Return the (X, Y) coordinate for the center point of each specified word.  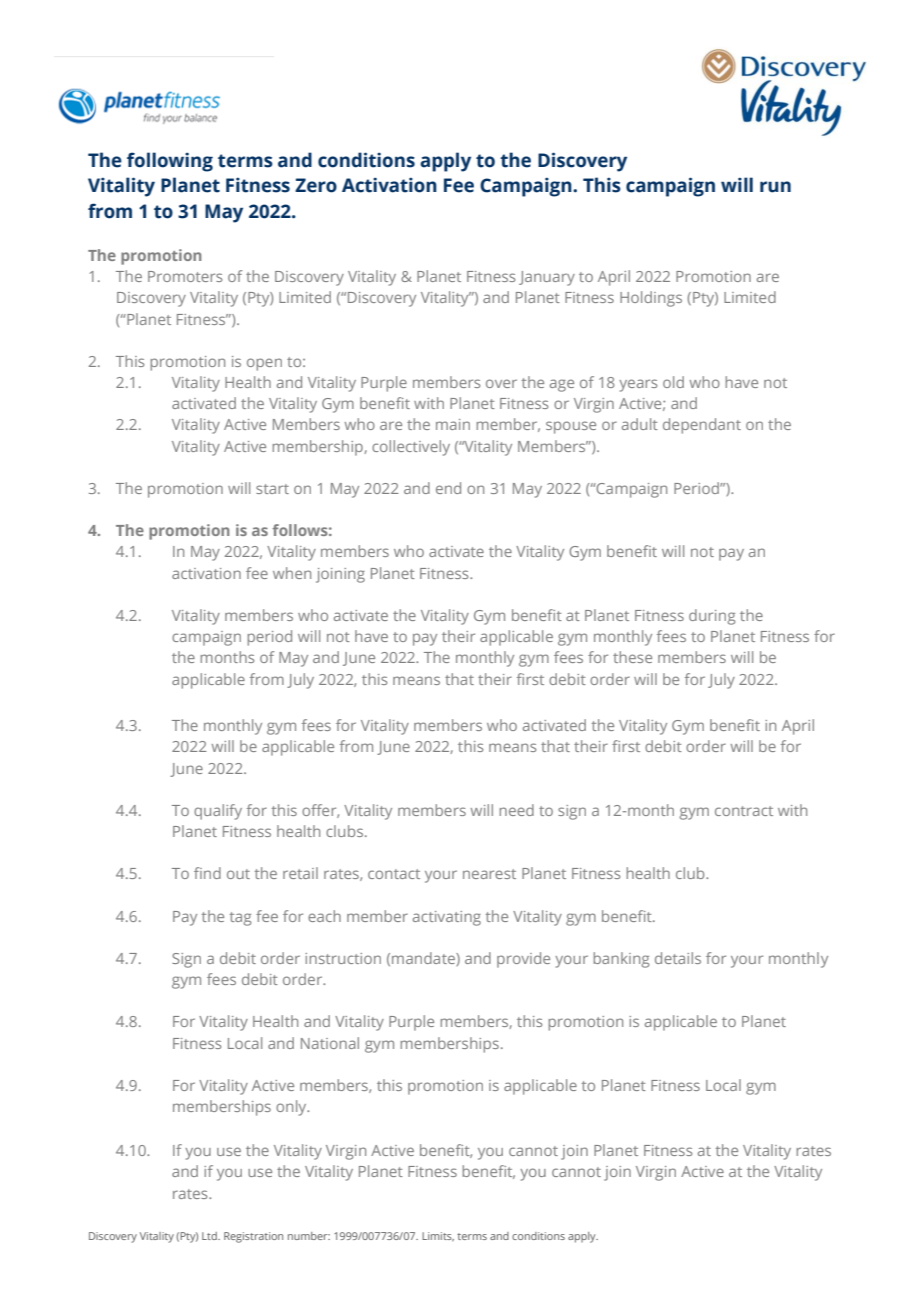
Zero (316, 185)
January (547, 278)
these (632, 657)
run (775, 187)
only (292, 1108)
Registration (253, 1237)
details (678, 958)
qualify (218, 812)
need (516, 810)
